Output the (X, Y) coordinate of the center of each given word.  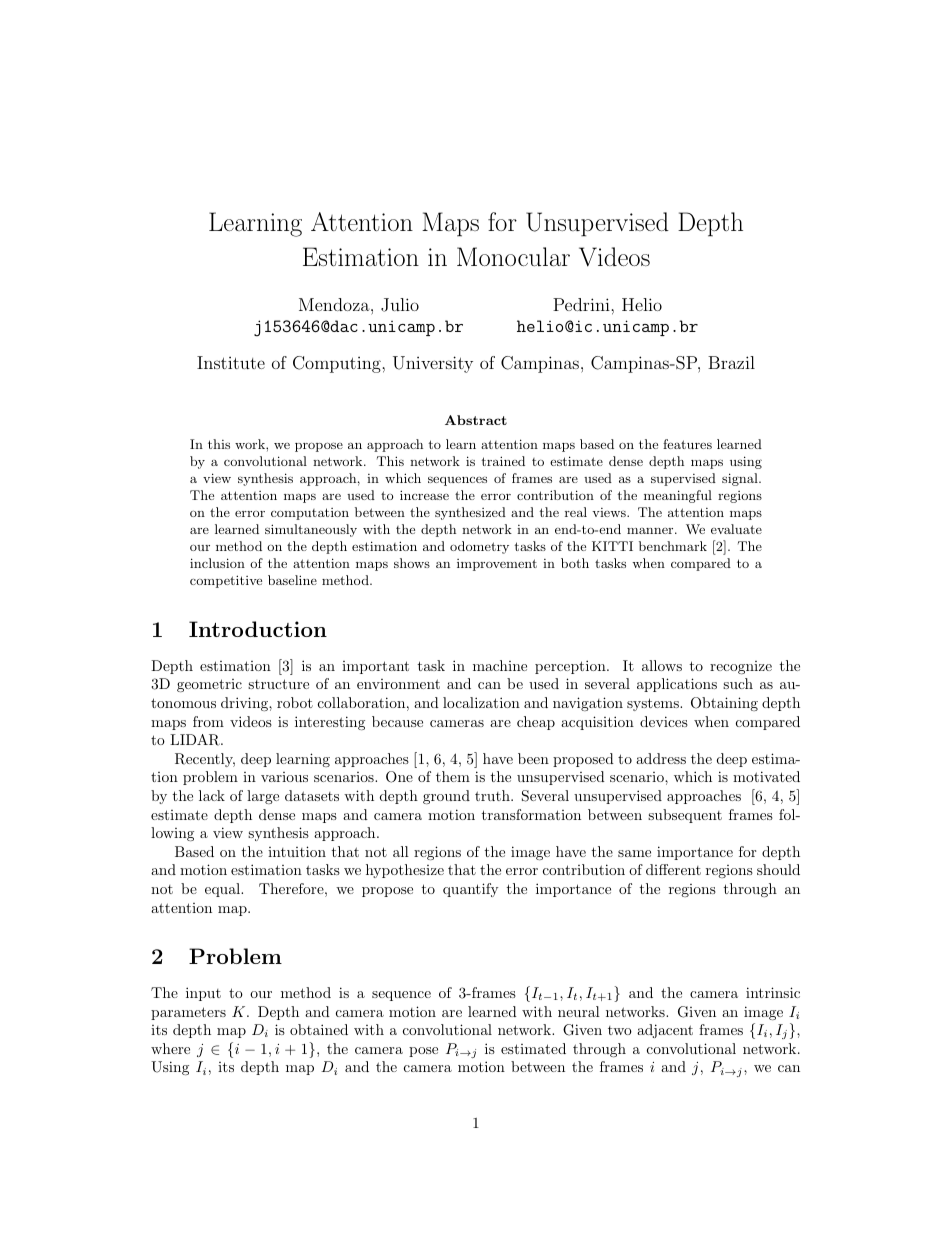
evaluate (736, 529)
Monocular (513, 256)
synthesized (470, 513)
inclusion (217, 563)
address (661, 758)
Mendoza (335, 304)
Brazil (731, 362)
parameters (188, 1013)
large (263, 797)
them (453, 776)
